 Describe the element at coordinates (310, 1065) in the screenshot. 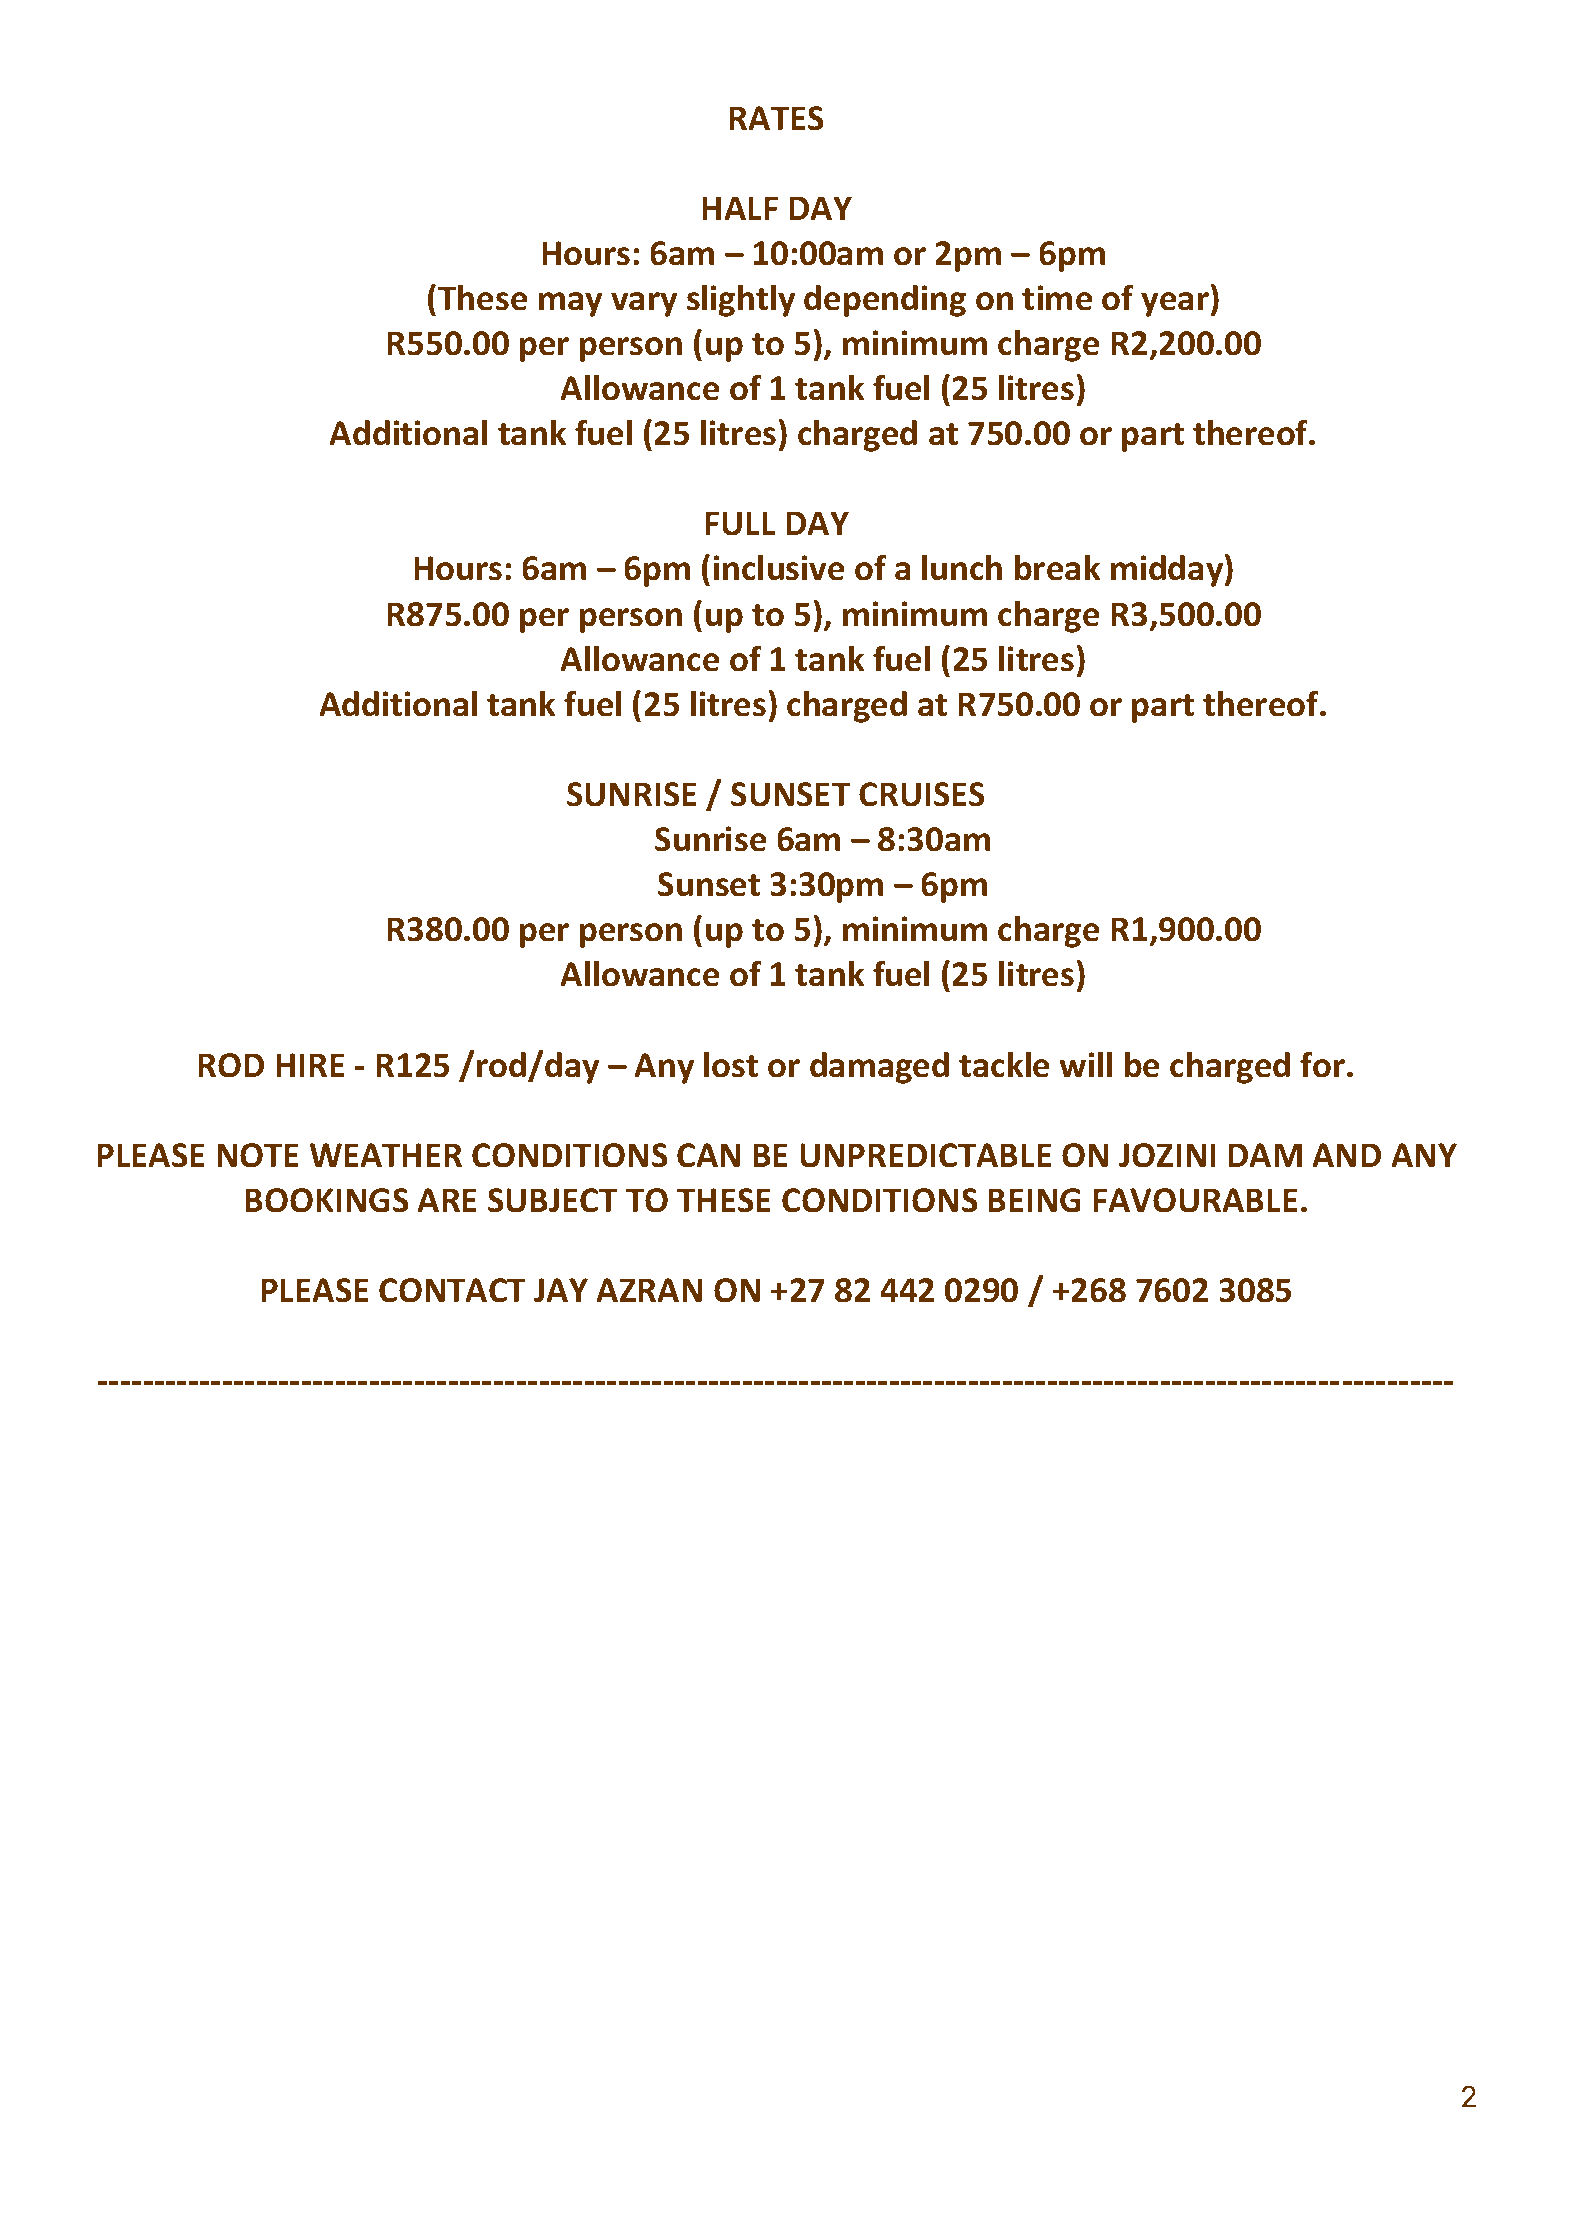

I see `HIRE` at that location.
